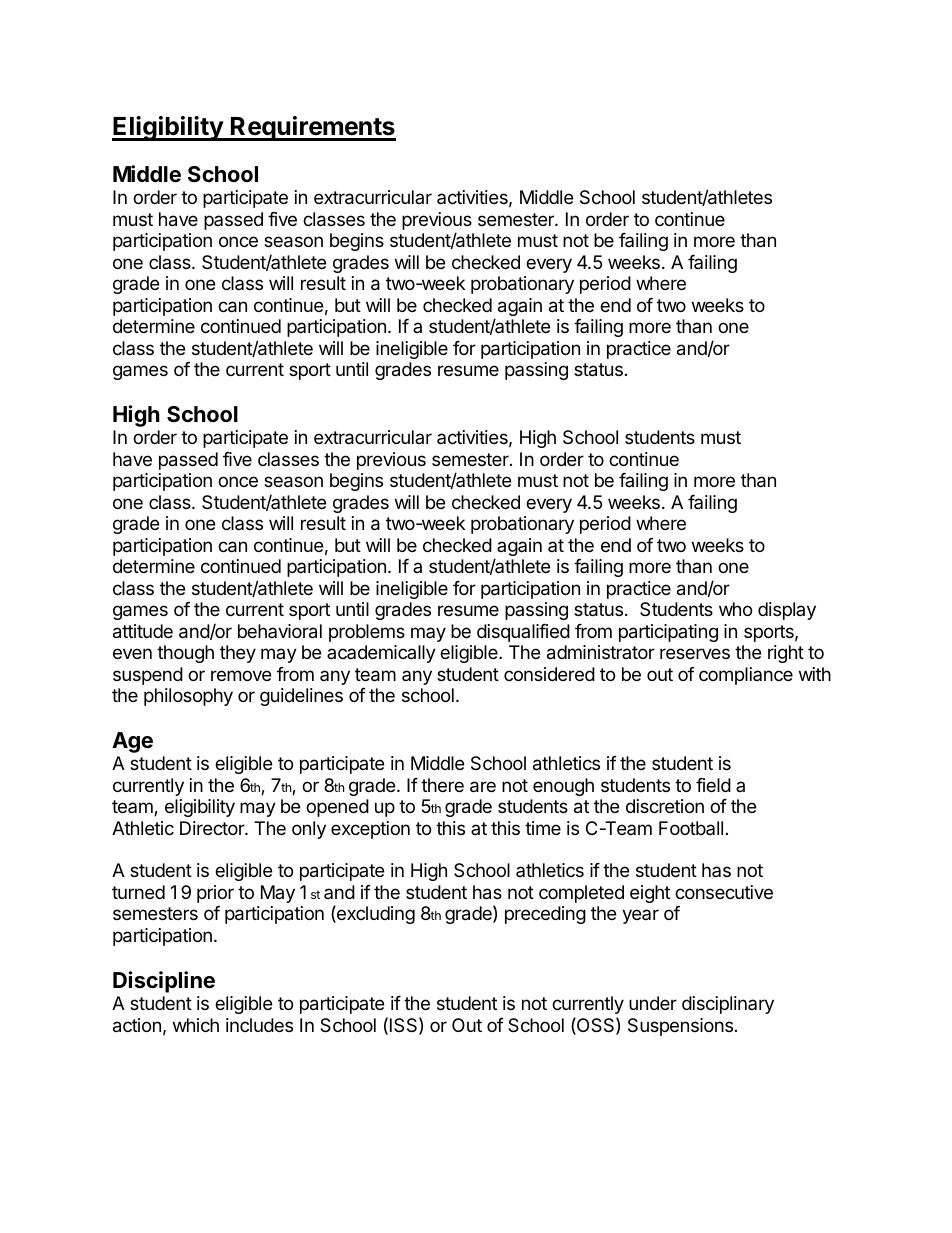 The height and width of the screenshot is (1233, 952). What do you see at coordinates (196, 1025) in the screenshot?
I see `which` at bounding box center [196, 1025].
